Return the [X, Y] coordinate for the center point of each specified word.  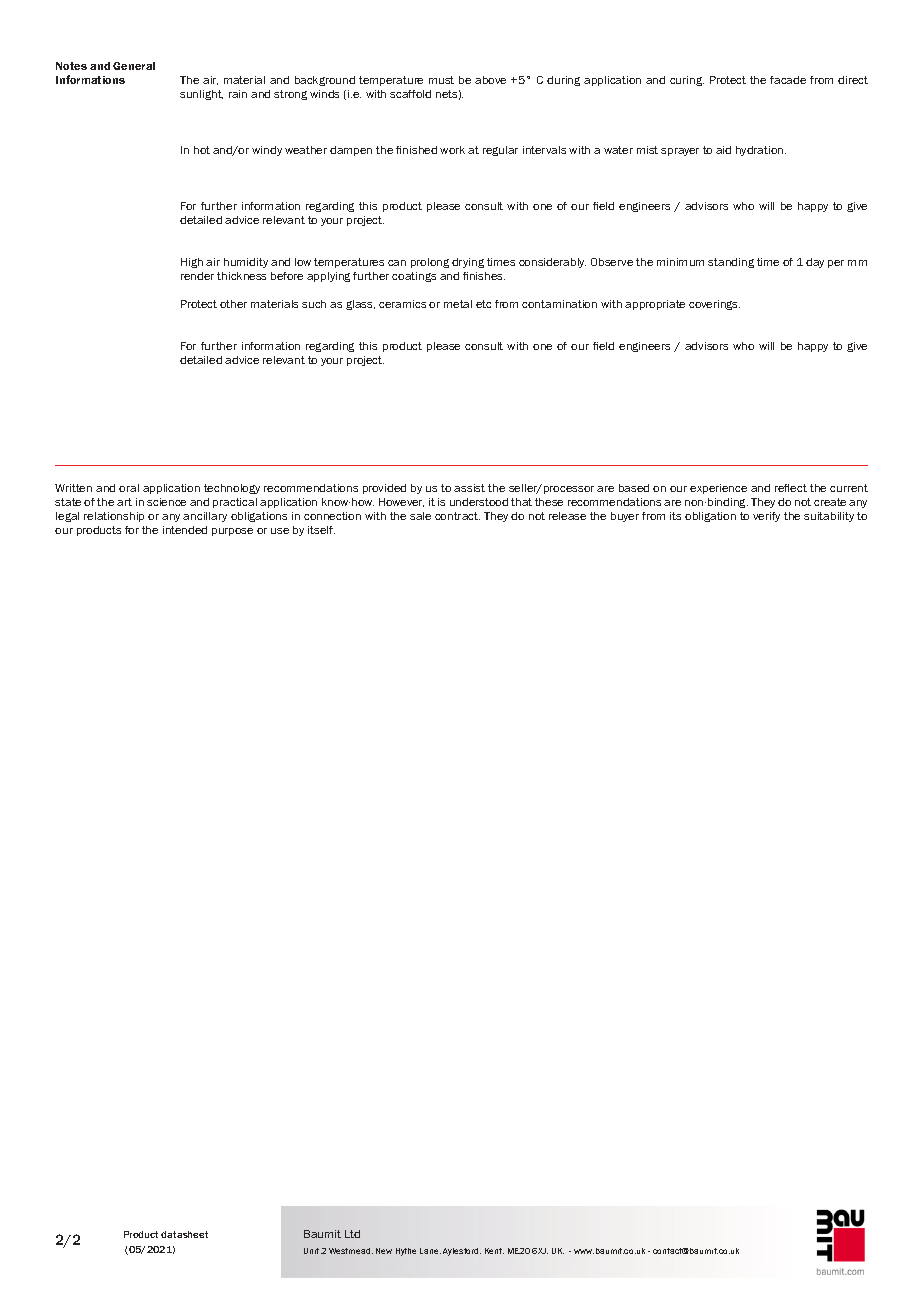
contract [457, 516]
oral [129, 488]
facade [788, 80]
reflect [791, 488]
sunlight [201, 95]
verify [766, 517]
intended [185, 530]
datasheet [184, 1234]
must [441, 80]
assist [469, 488]
